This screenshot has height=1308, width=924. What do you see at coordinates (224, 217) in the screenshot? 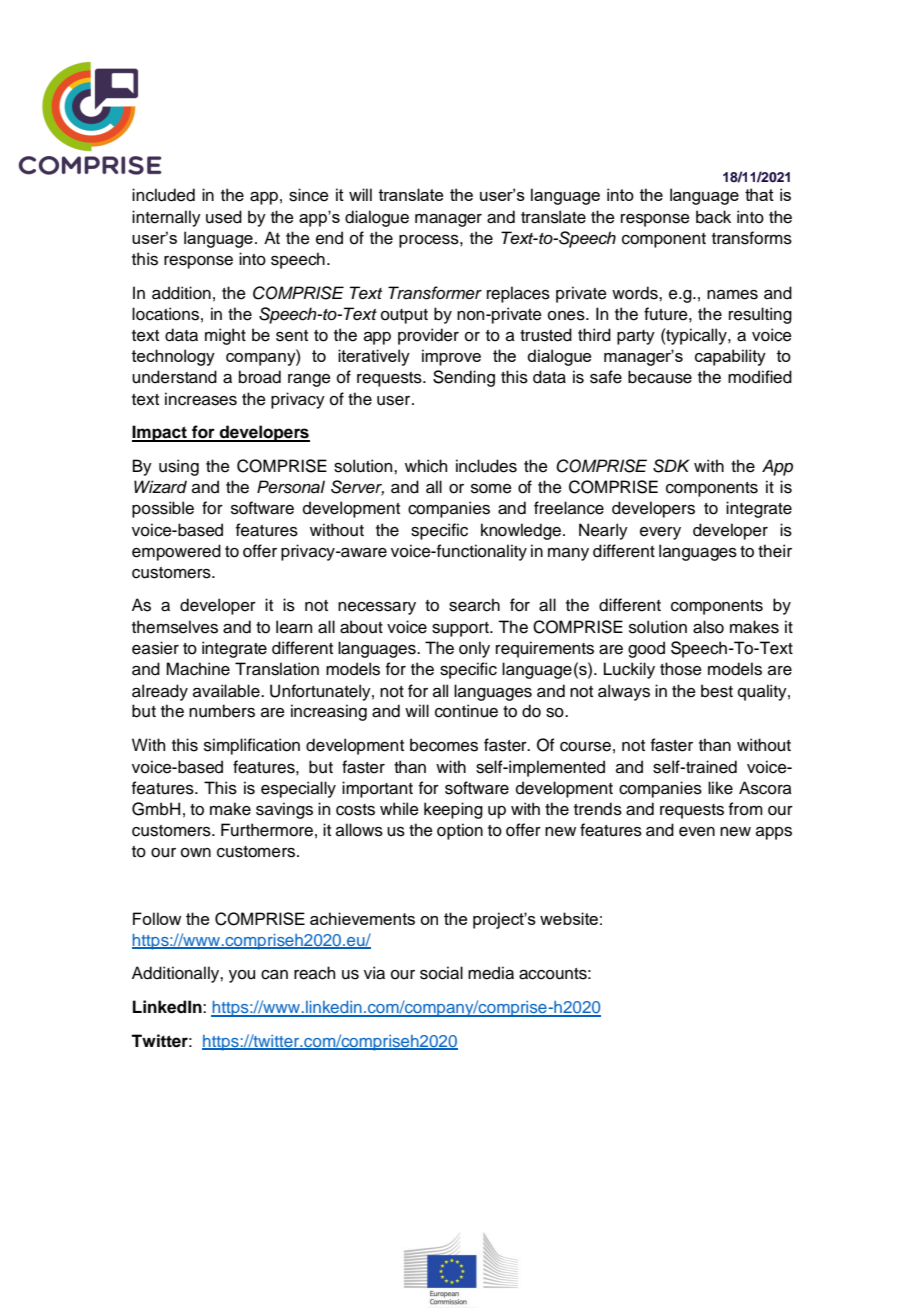
I see `used` at bounding box center [224, 217].
